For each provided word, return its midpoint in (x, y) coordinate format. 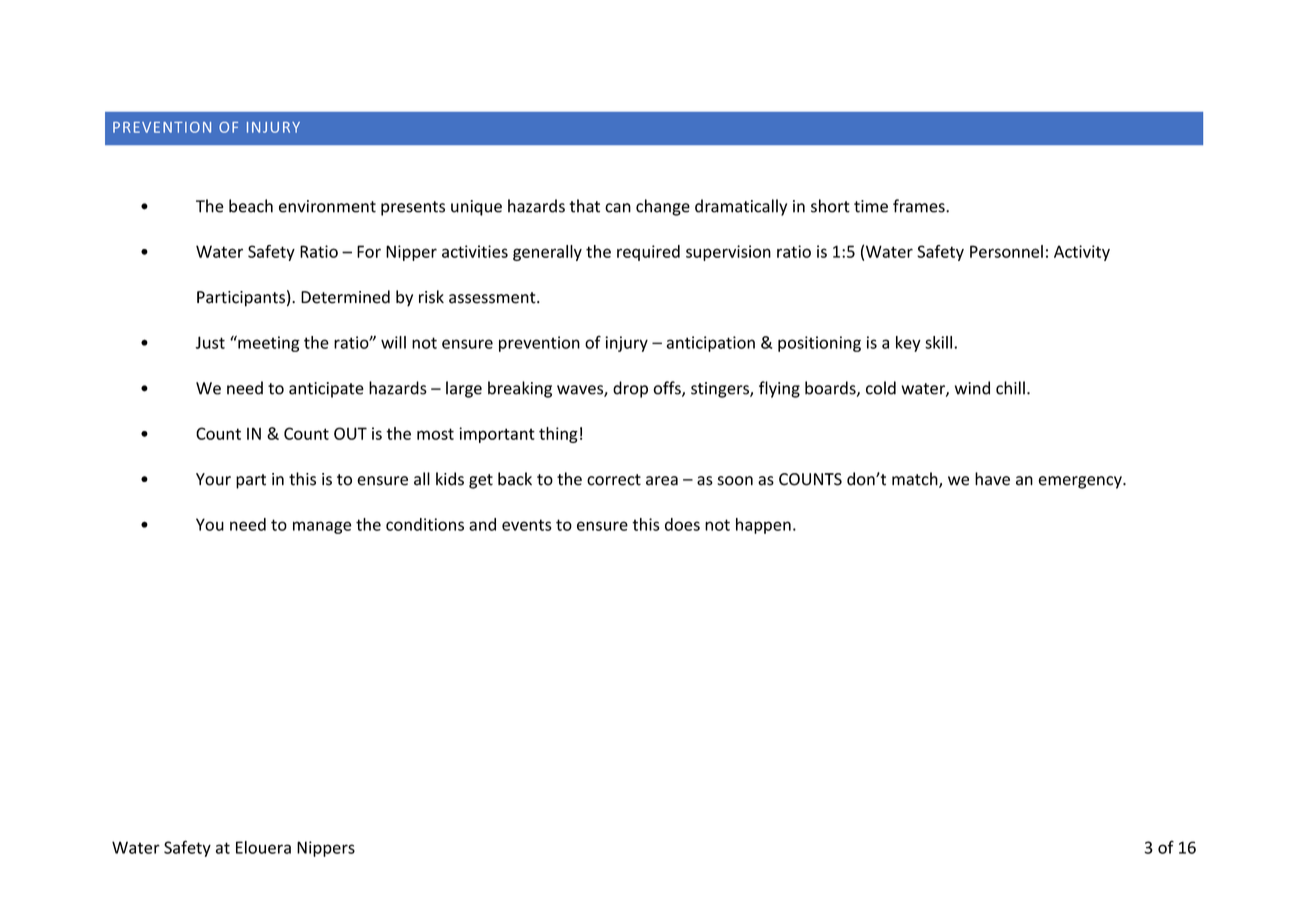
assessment (493, 298)
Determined (345, 297)
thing (558, 435)
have (992, 479)
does (682, 524)
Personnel (1006, 251)
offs (668, 389)
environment (327, 206)
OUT (350, 433)
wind (972, 388)
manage (322, 527)
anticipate (326, 390)
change (663, 207)
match (916, 480)
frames (920, 206)
